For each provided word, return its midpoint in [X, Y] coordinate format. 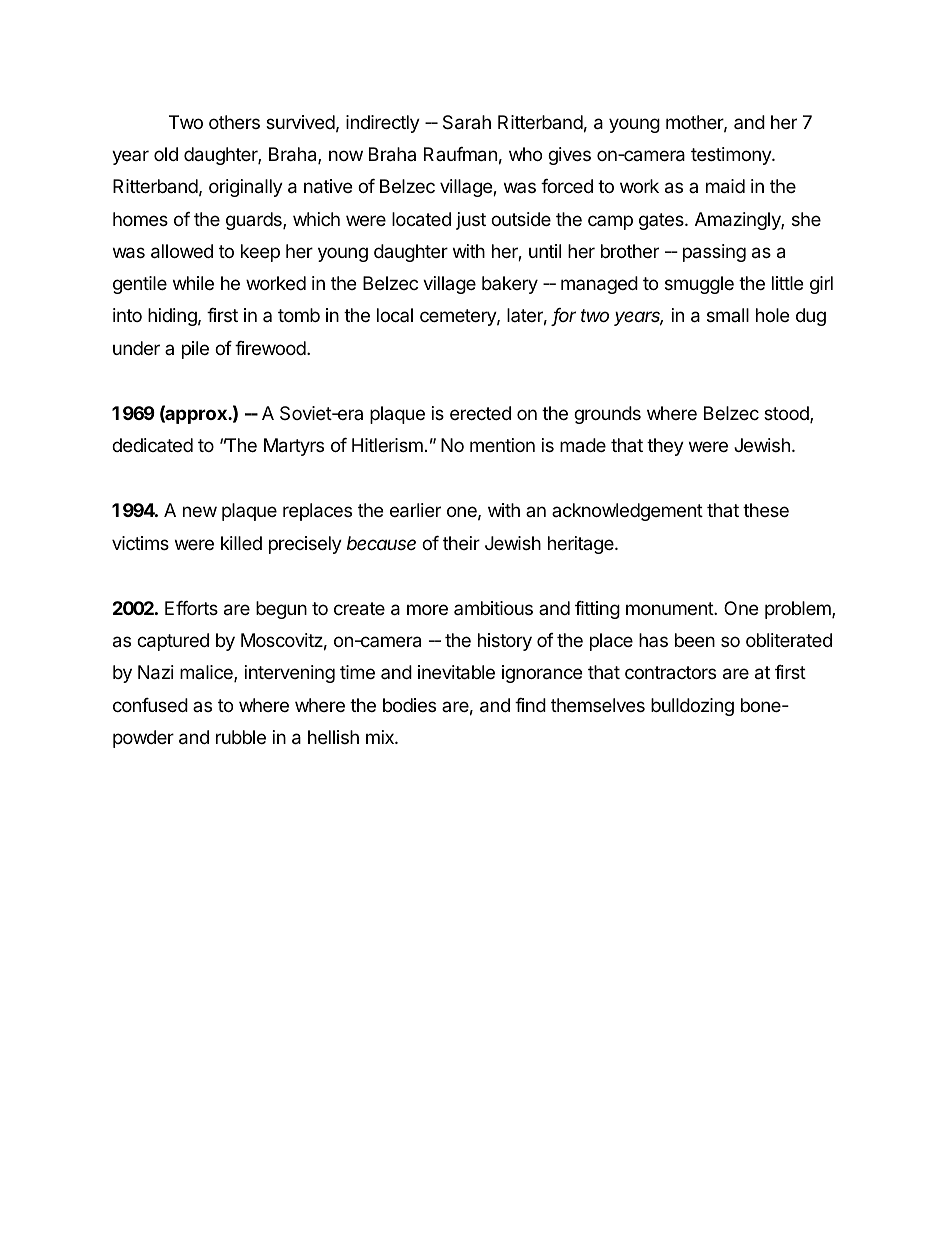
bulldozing [692, 707]
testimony [732, 156]
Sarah [467, 122]
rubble [241, 737]
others [234, 122]
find [530, 705]
